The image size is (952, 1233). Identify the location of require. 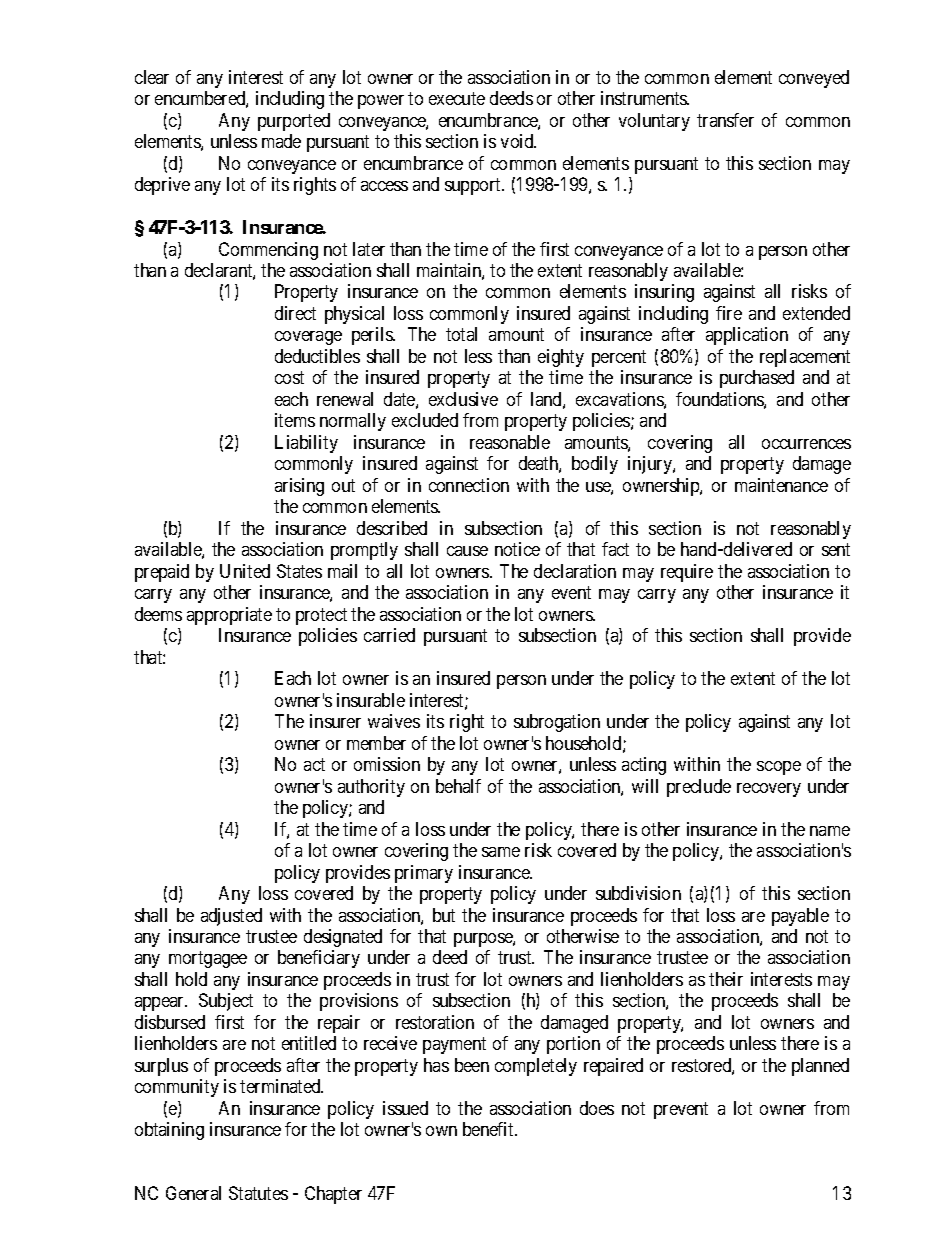
(687, 573).
